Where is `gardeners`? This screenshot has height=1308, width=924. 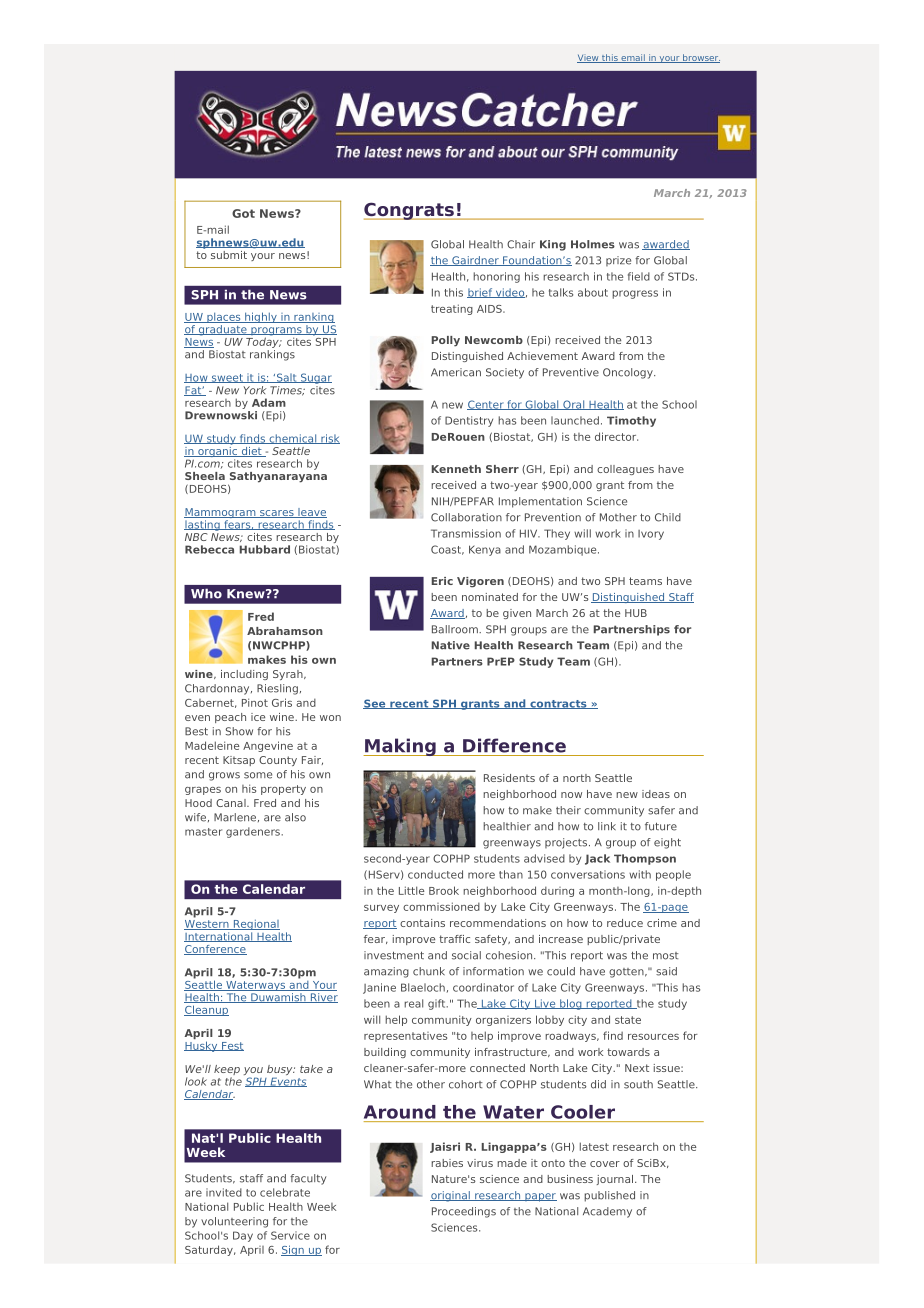 gardeners is located at coordinates (254, 832).
